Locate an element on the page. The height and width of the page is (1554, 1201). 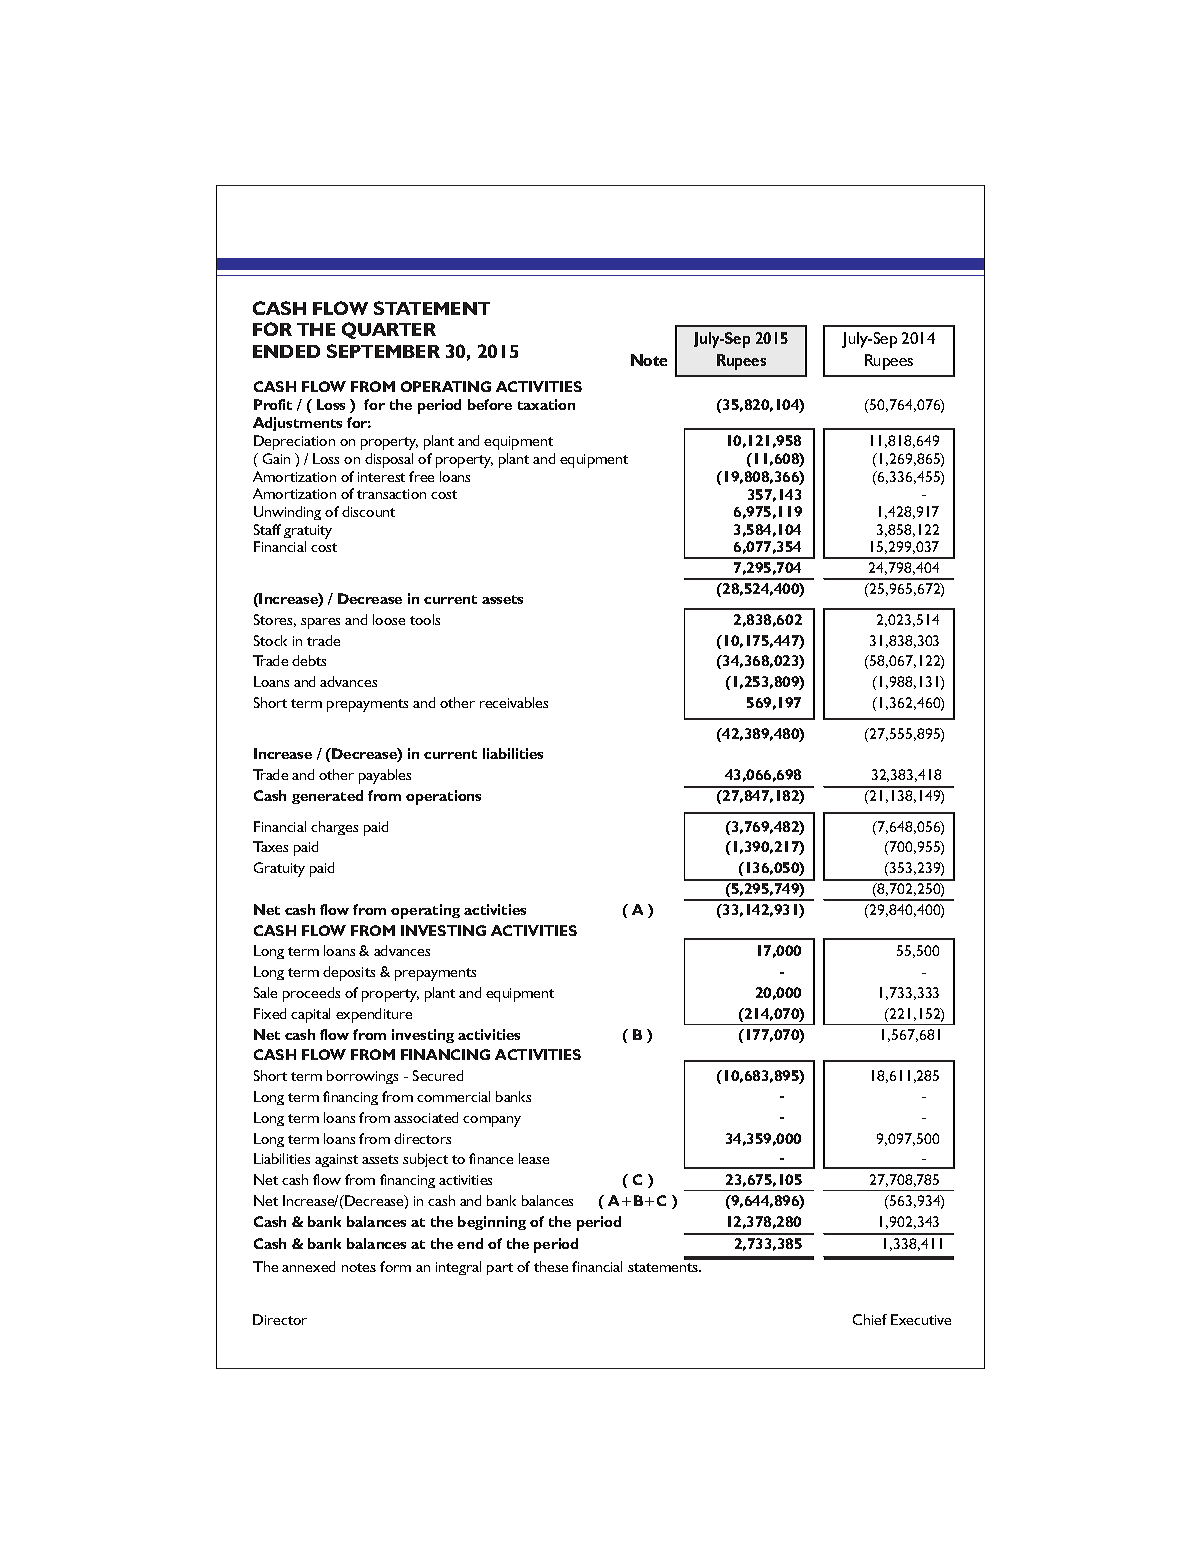
operations is located at coordinates (443, 797).
